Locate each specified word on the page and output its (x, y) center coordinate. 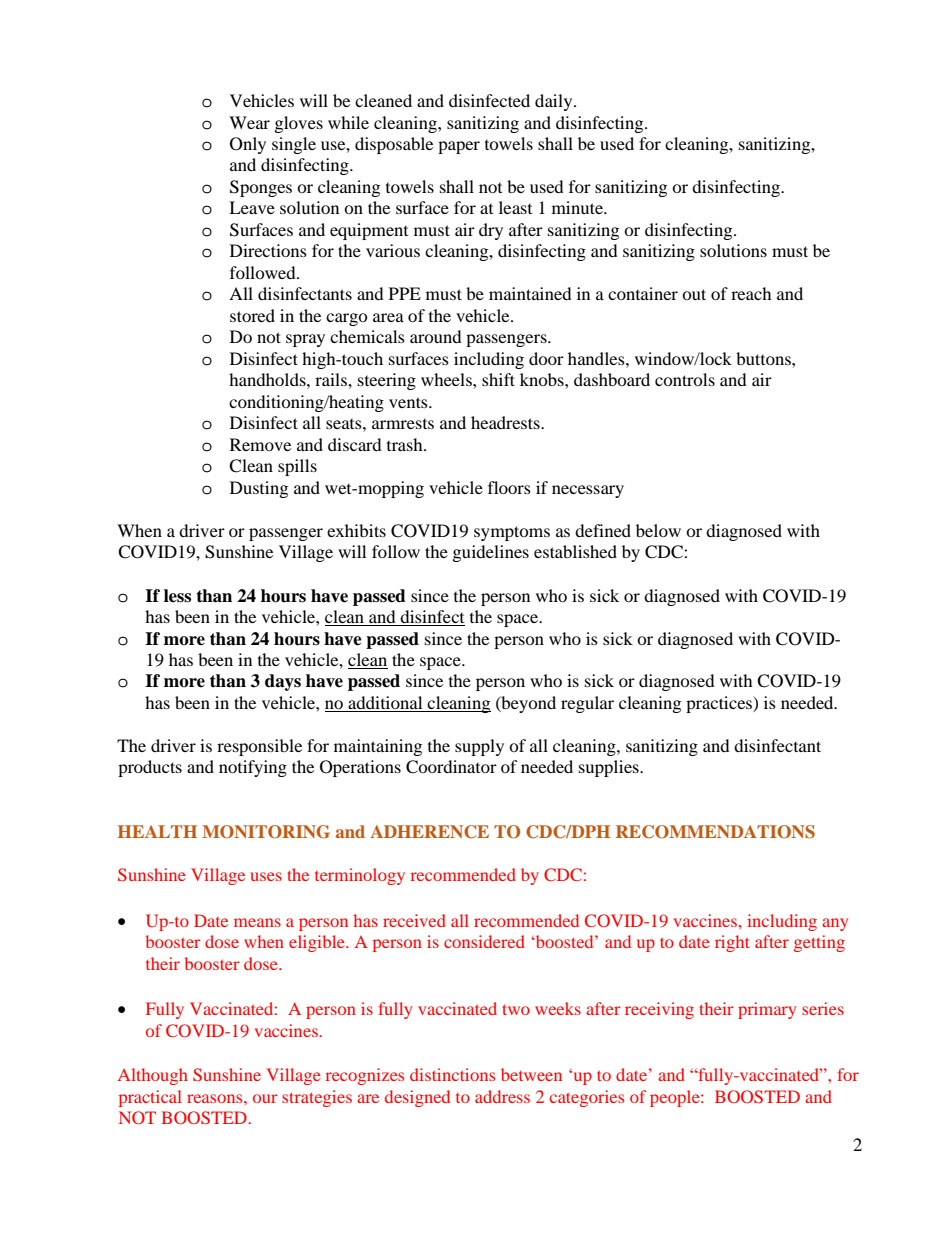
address (502, 1096)
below (658, 530)
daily (555, 102)
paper (459, 147)
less (177, 596)
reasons (216, 1098)
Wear (249, 122)
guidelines (491, 553)
